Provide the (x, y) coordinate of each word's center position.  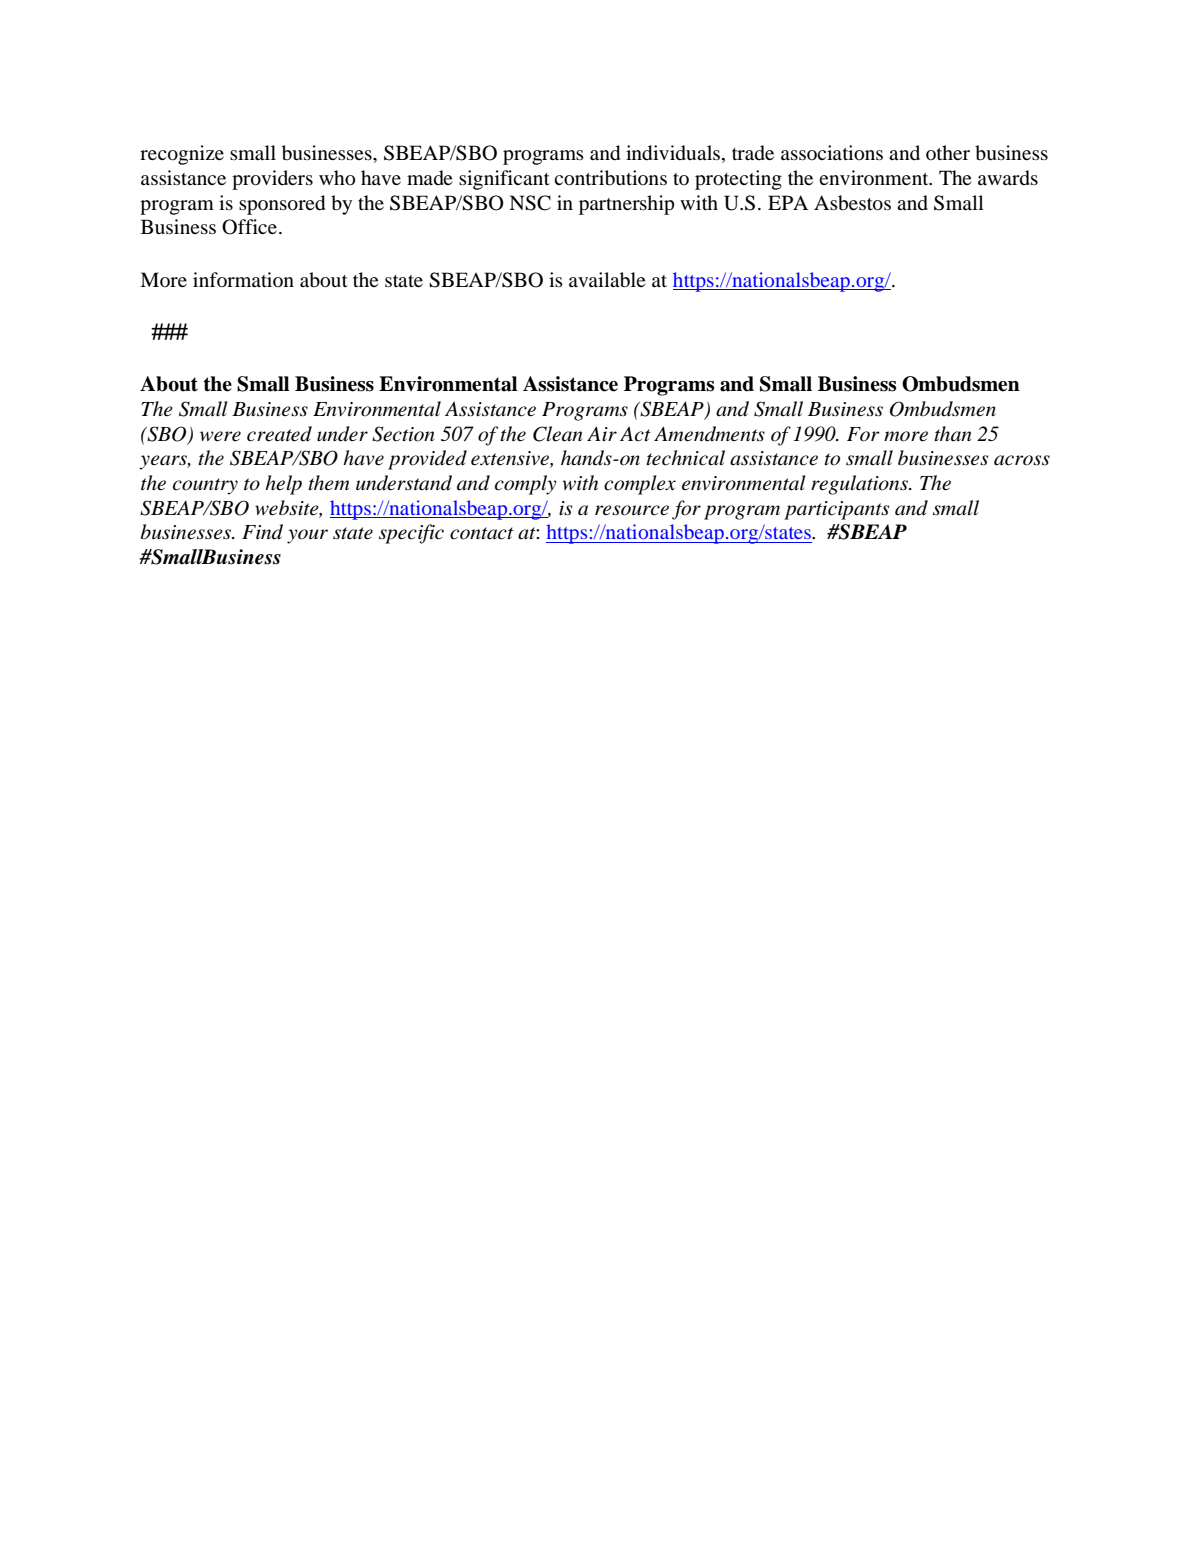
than (952, 434)
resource (632, 510)
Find (262, 532)
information (243, 279)
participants (836, 510)
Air (602, 433)
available (607, 280)
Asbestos (852, 203)
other (948, 152)
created (279, 434)
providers (272, 180)
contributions (610, 178)
